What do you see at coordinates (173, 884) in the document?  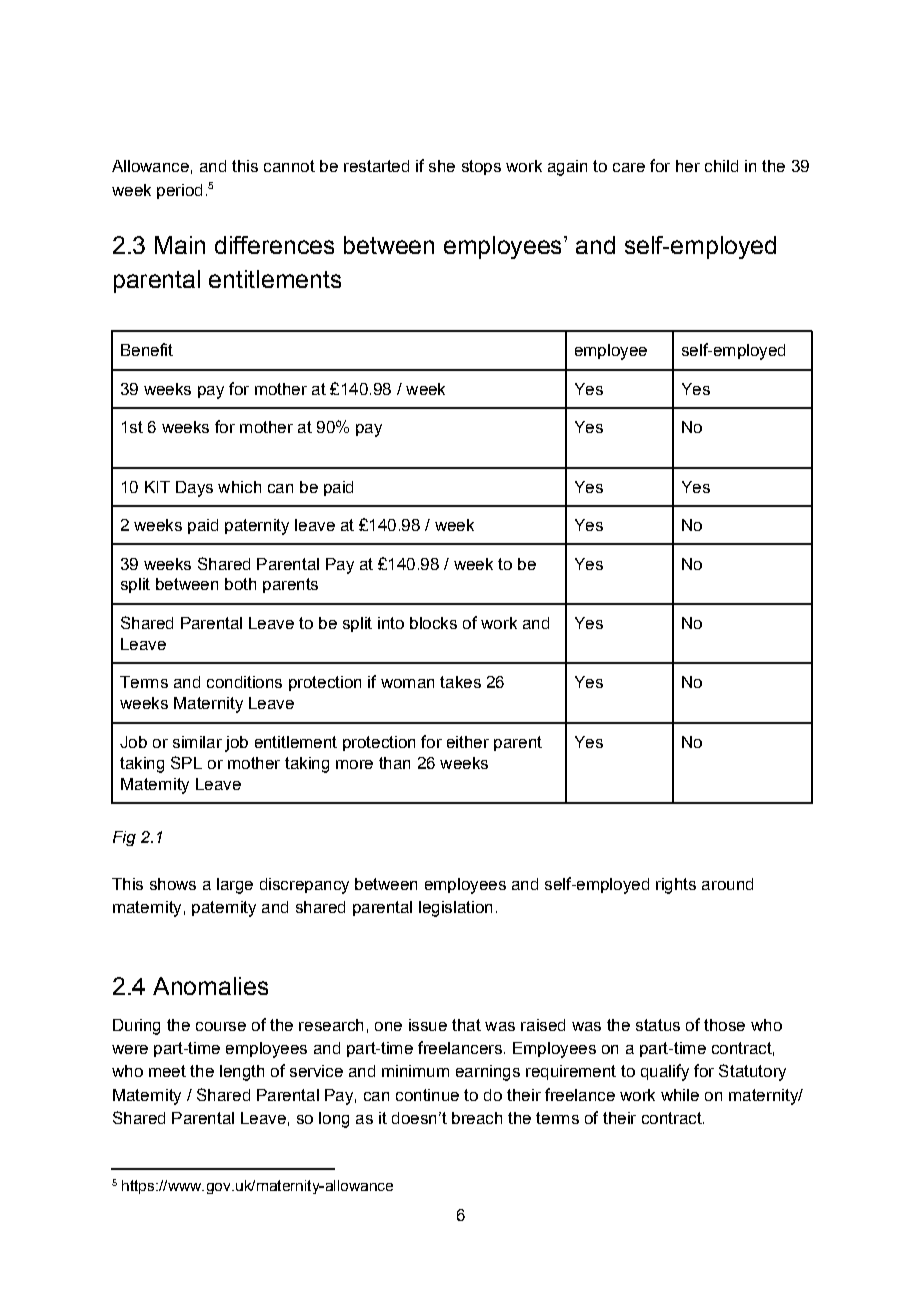 I see `shows` at bounding box center [173, 884].
